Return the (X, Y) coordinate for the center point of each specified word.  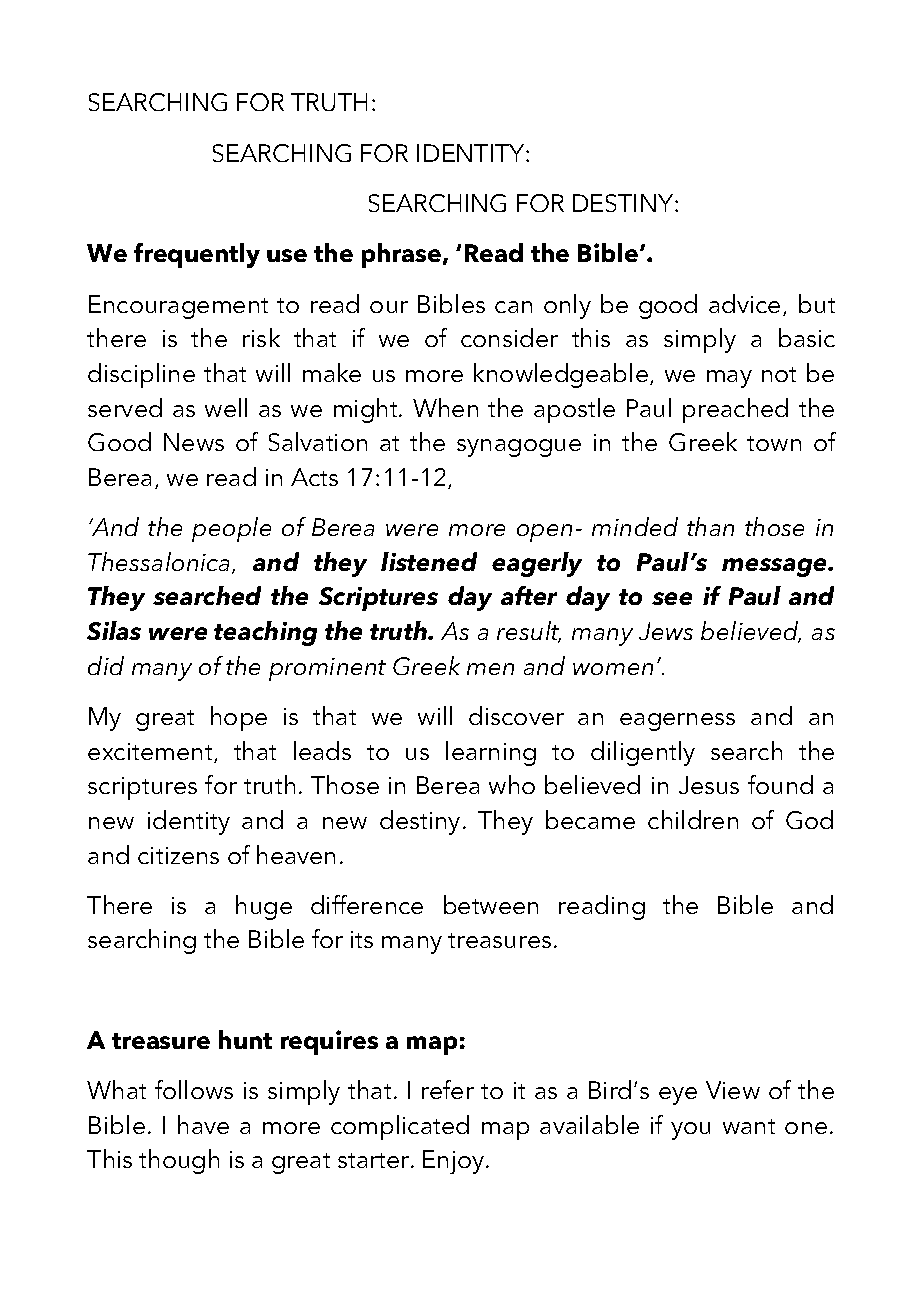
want (749, 1126)
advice (744, 303)
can (513, 307)
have (203, 1124)
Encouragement (178, 307)
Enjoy (455, 1162)
